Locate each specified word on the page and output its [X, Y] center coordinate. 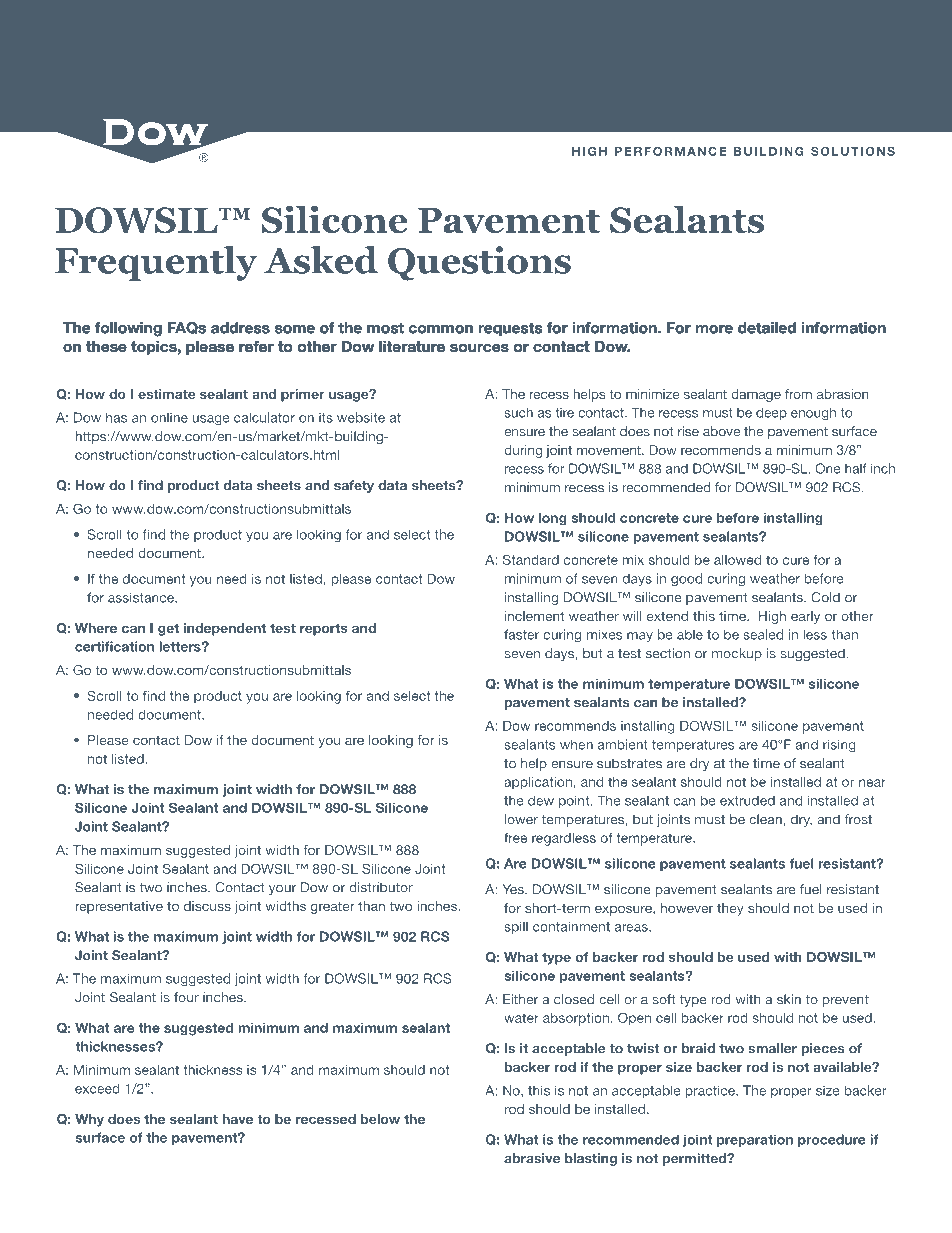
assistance [142, 597]
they [730, 909]
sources [479, 348]
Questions [479, 263]
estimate [166, 394]
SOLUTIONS [853, 151]
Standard [531, 559]
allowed [737, 560]
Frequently [156, 263]
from [798, 394]
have [238, 1119]
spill [516, 928]
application [538, 783]
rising [839, 745]
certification [114, 646]
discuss [207, 906]
